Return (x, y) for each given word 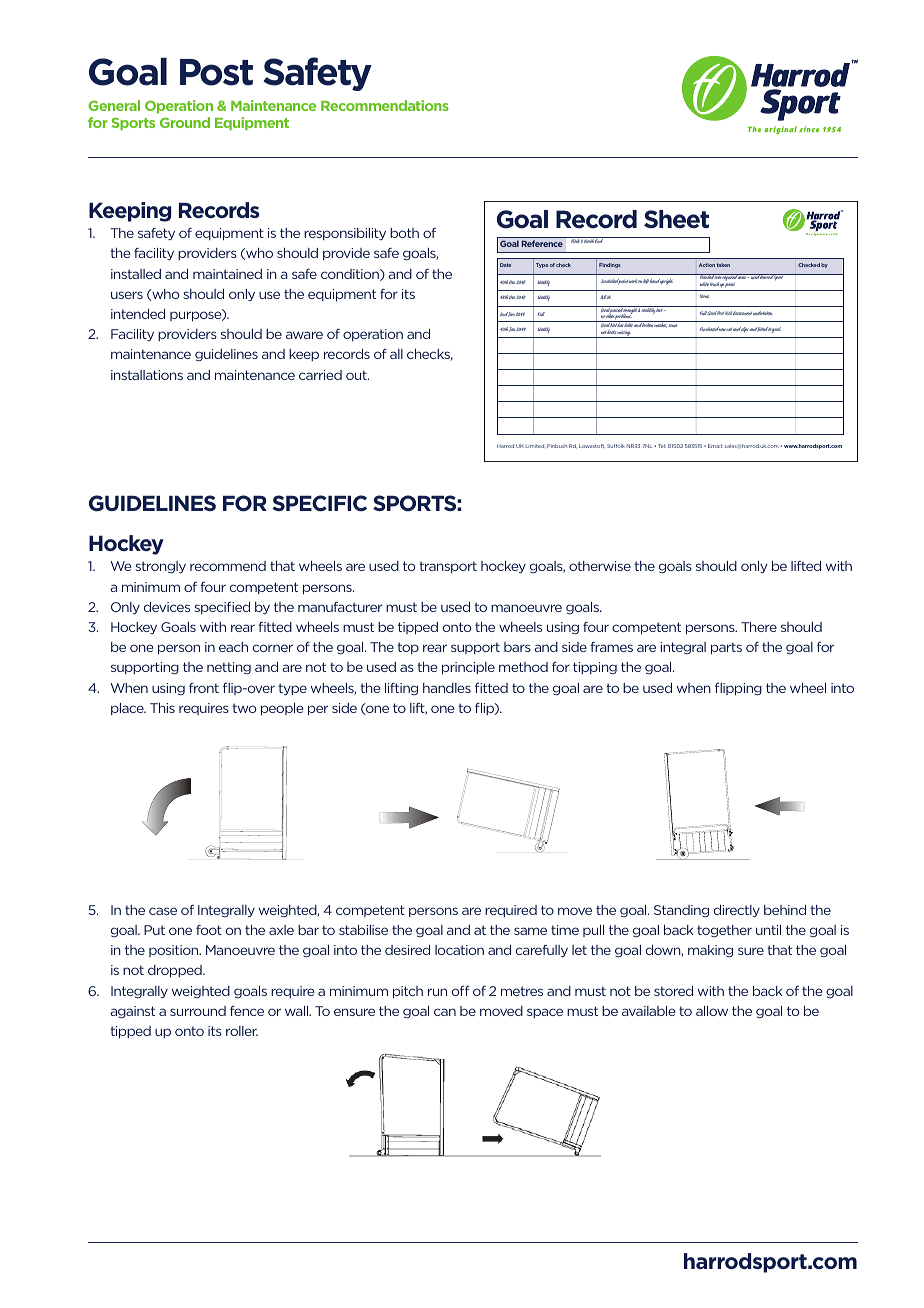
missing (624, 334)
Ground (185, 122)
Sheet (676, 219)
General (114, 105)
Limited (536, 446)
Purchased (709, 329)
